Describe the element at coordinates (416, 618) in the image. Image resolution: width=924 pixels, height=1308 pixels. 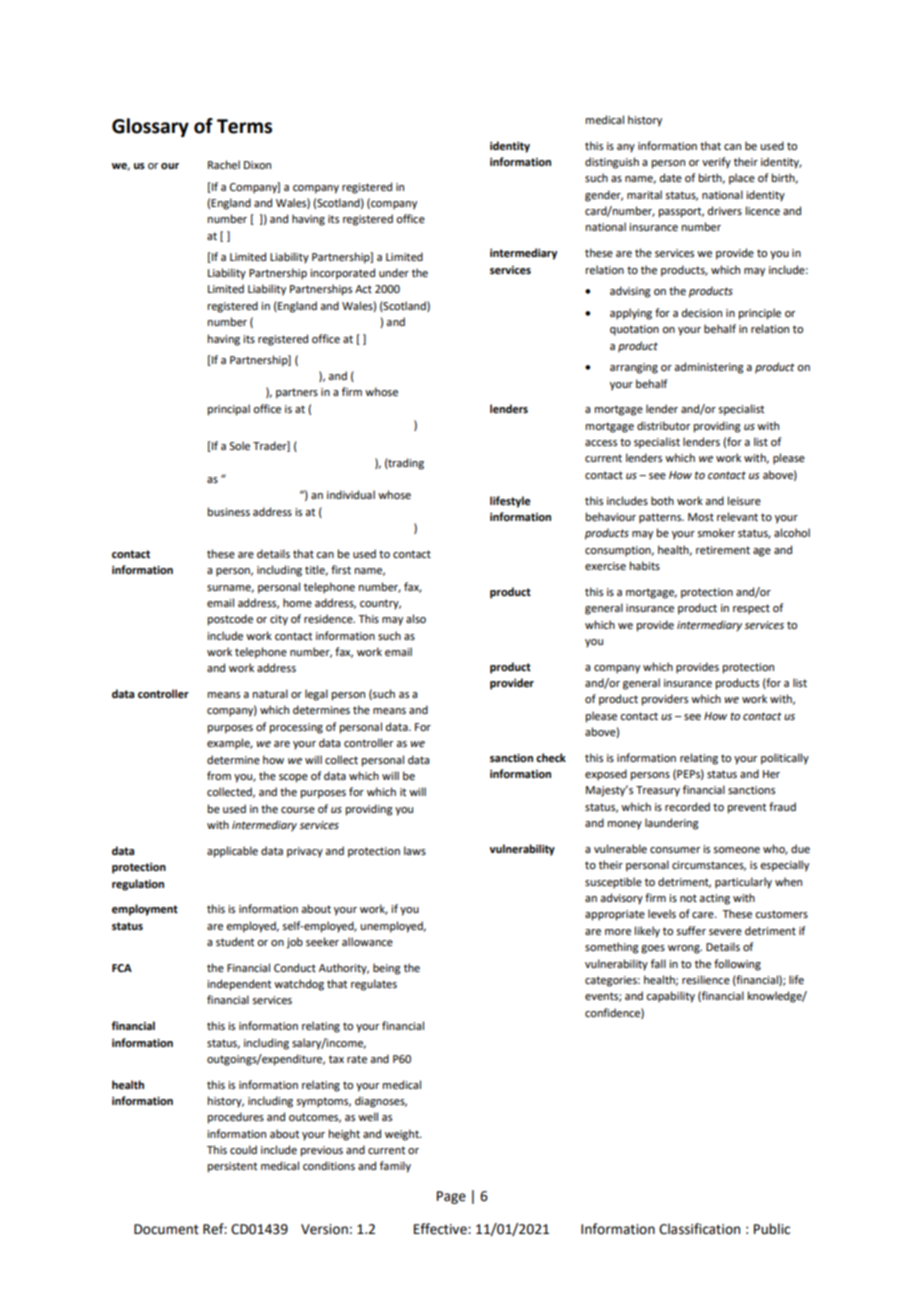
I see `also` at that location.
